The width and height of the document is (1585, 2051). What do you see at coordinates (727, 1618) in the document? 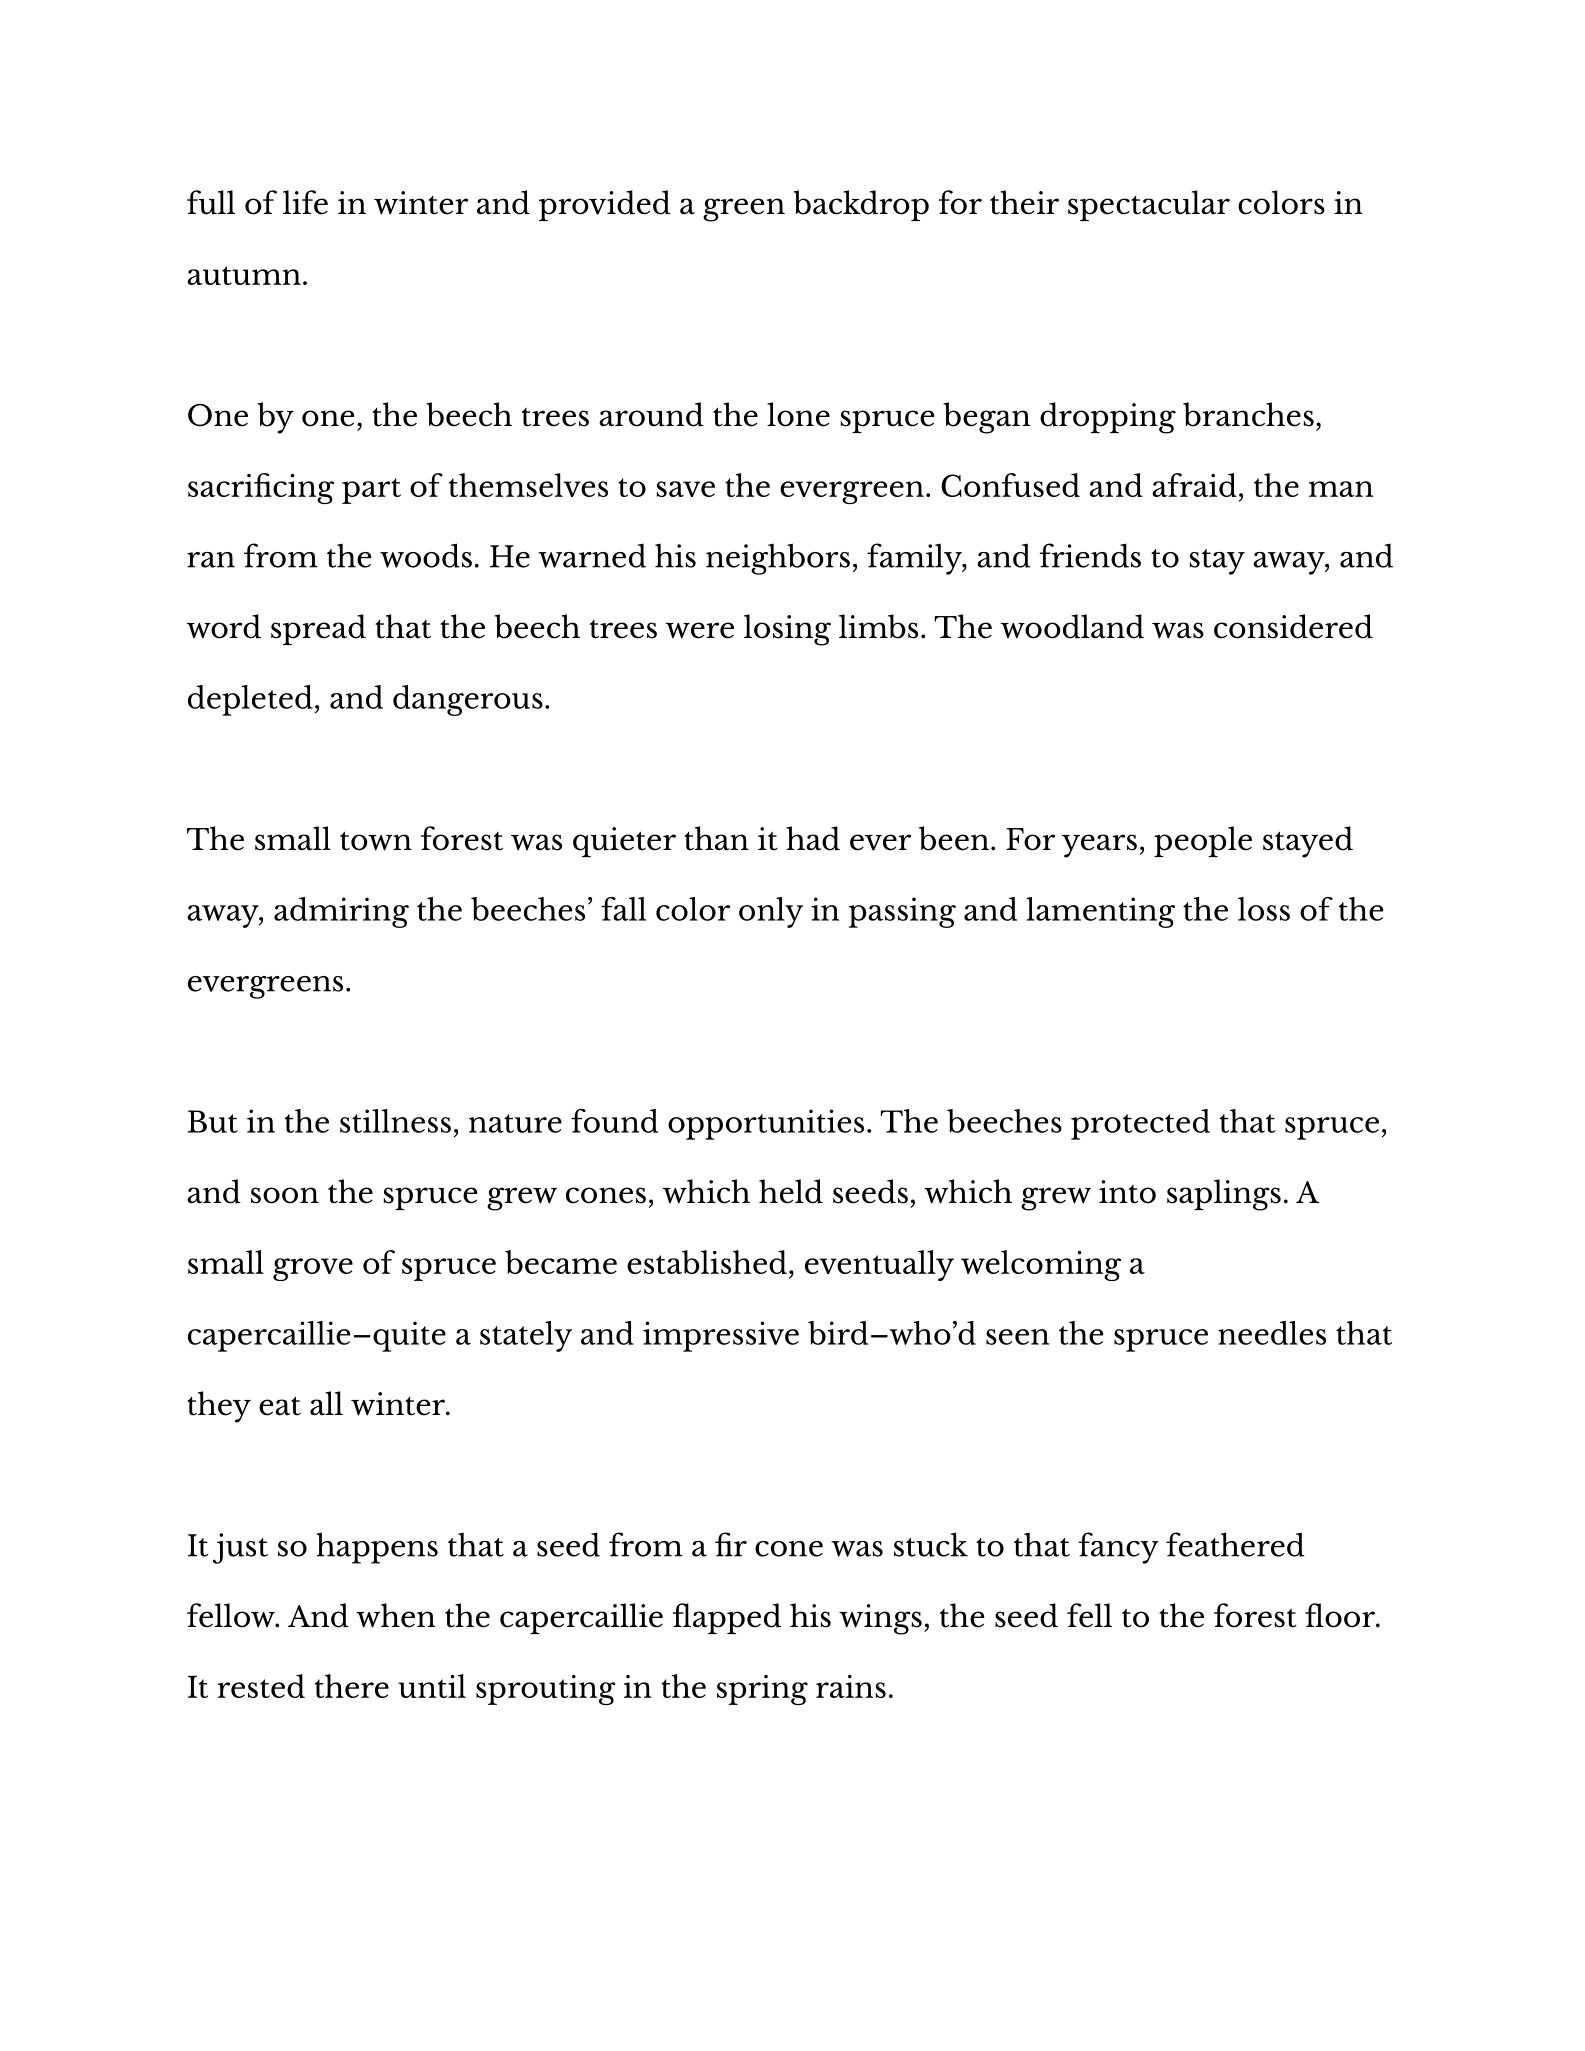
I see `flapped` at bounding box center [727, 1618].
